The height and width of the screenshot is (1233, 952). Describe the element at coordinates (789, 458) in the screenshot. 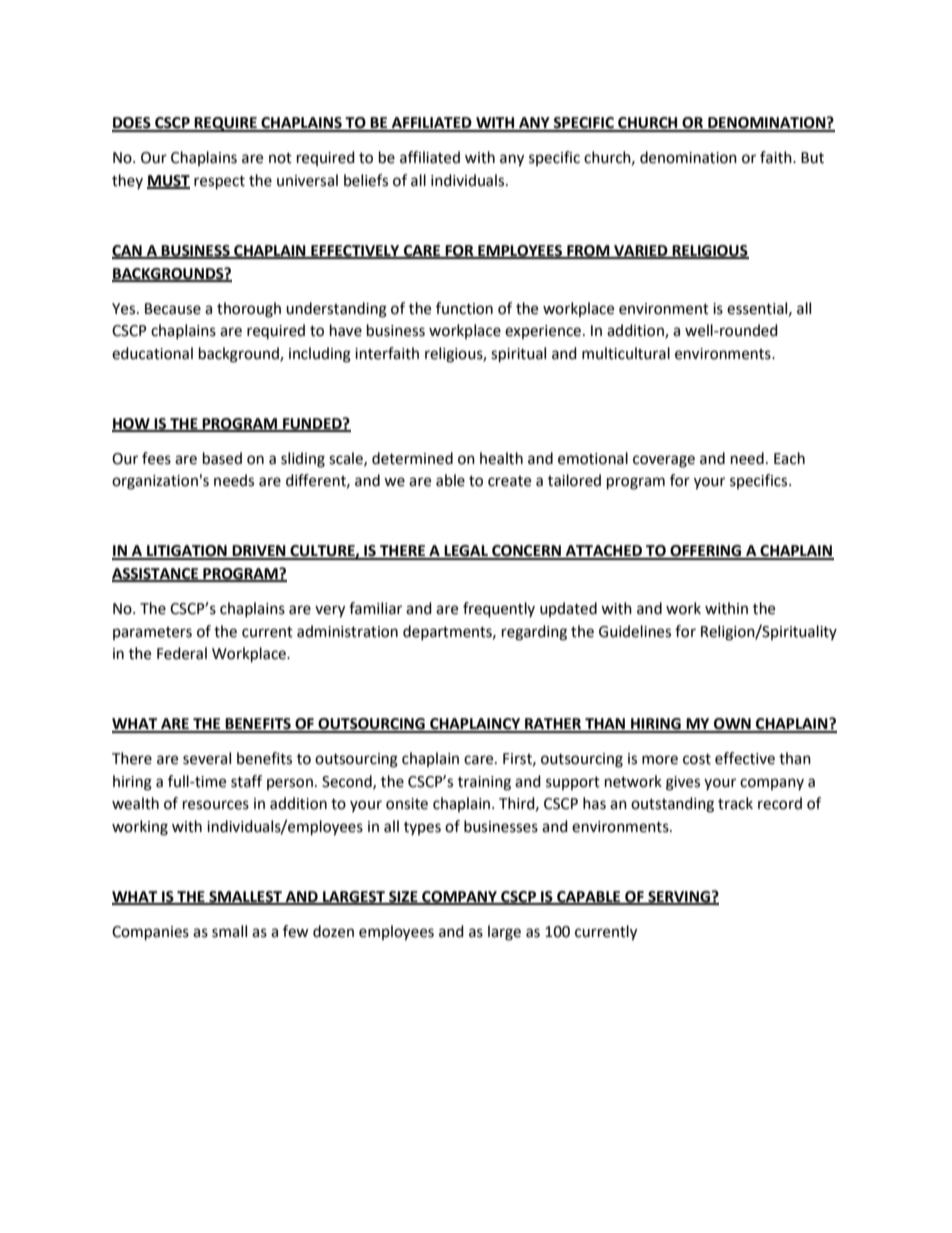

I see `Each` at that location.
